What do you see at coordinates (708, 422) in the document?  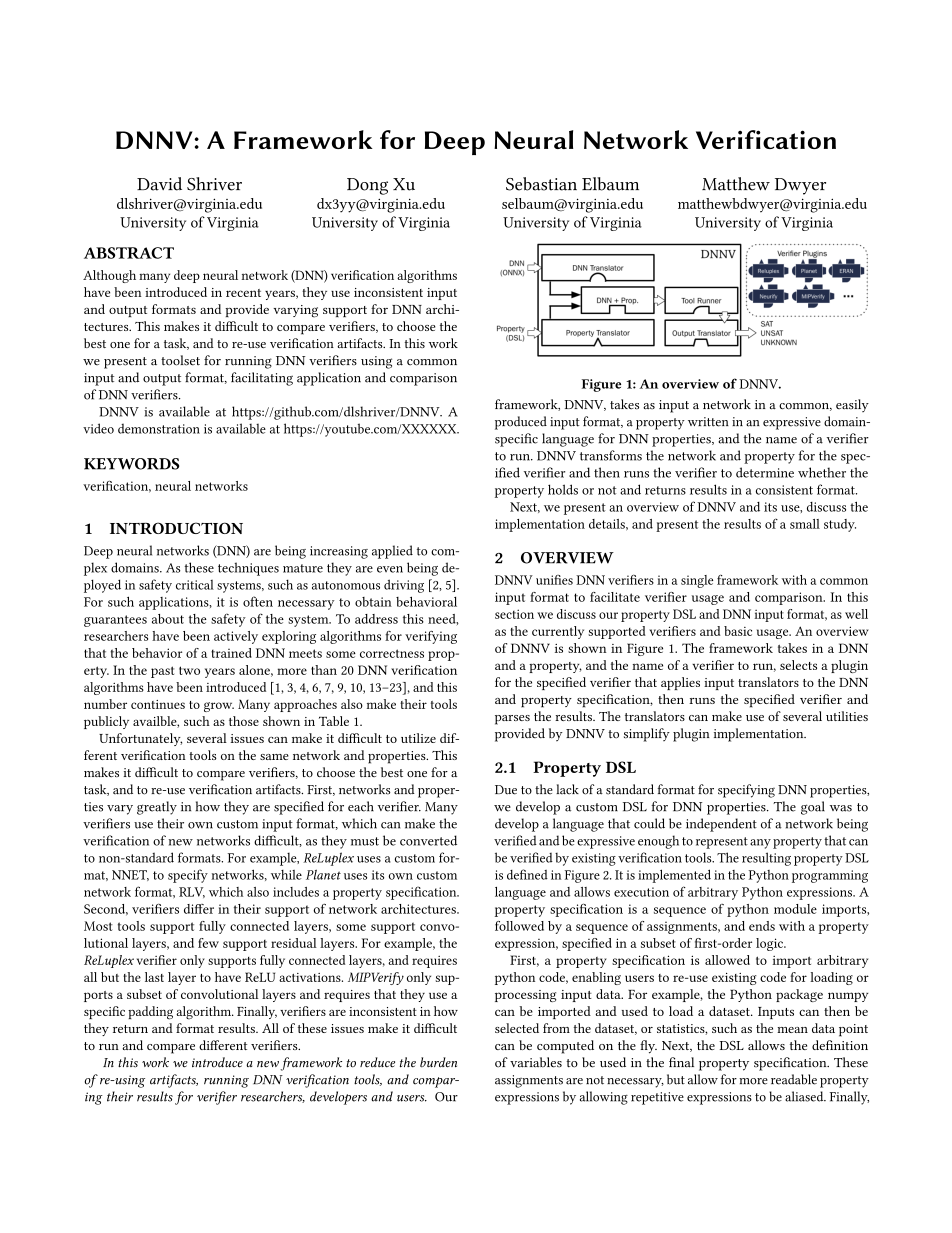 I see `written` at bounding box center [708, 422].
